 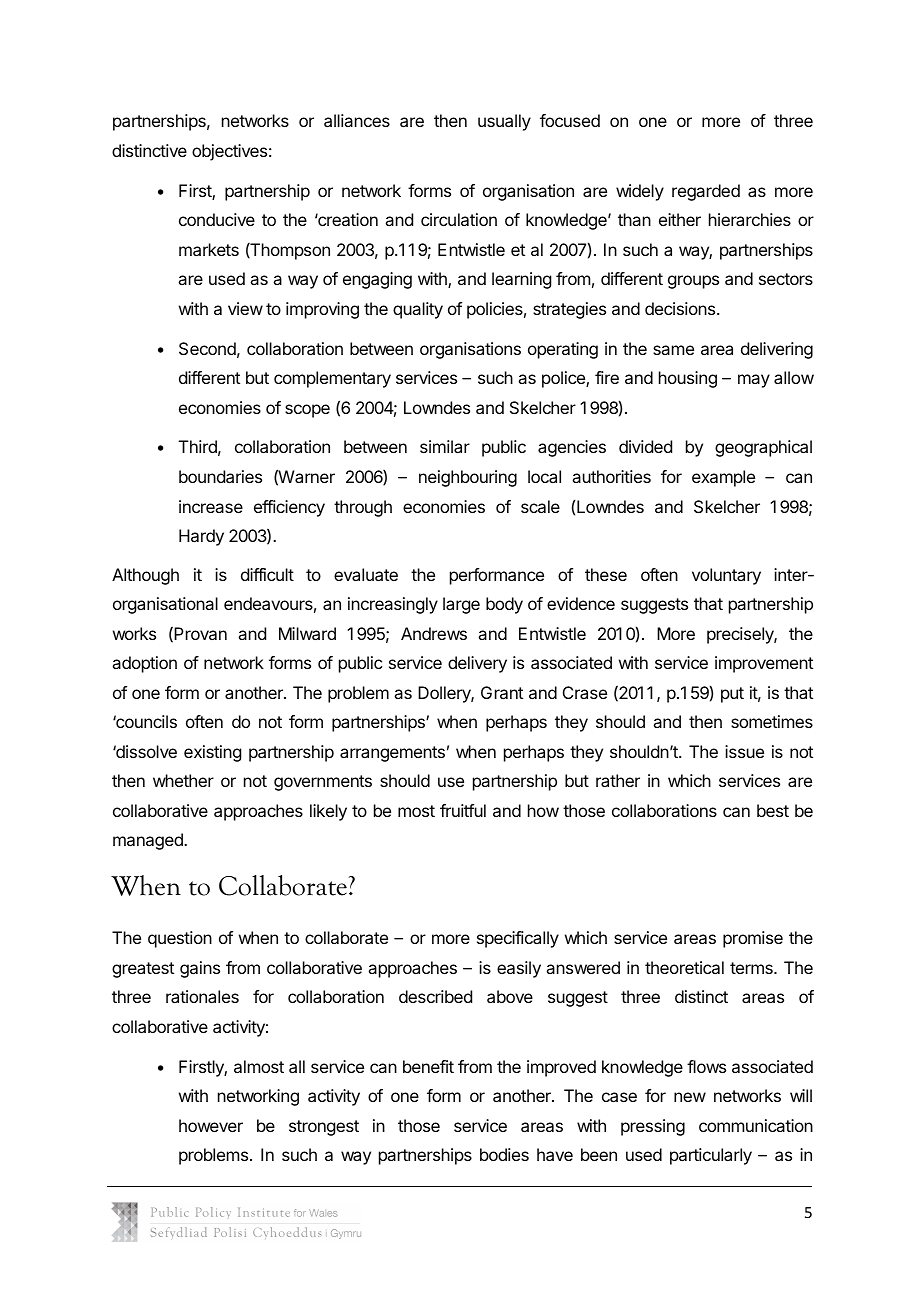 I want to click on improvement, so click(x=764, y=664).
